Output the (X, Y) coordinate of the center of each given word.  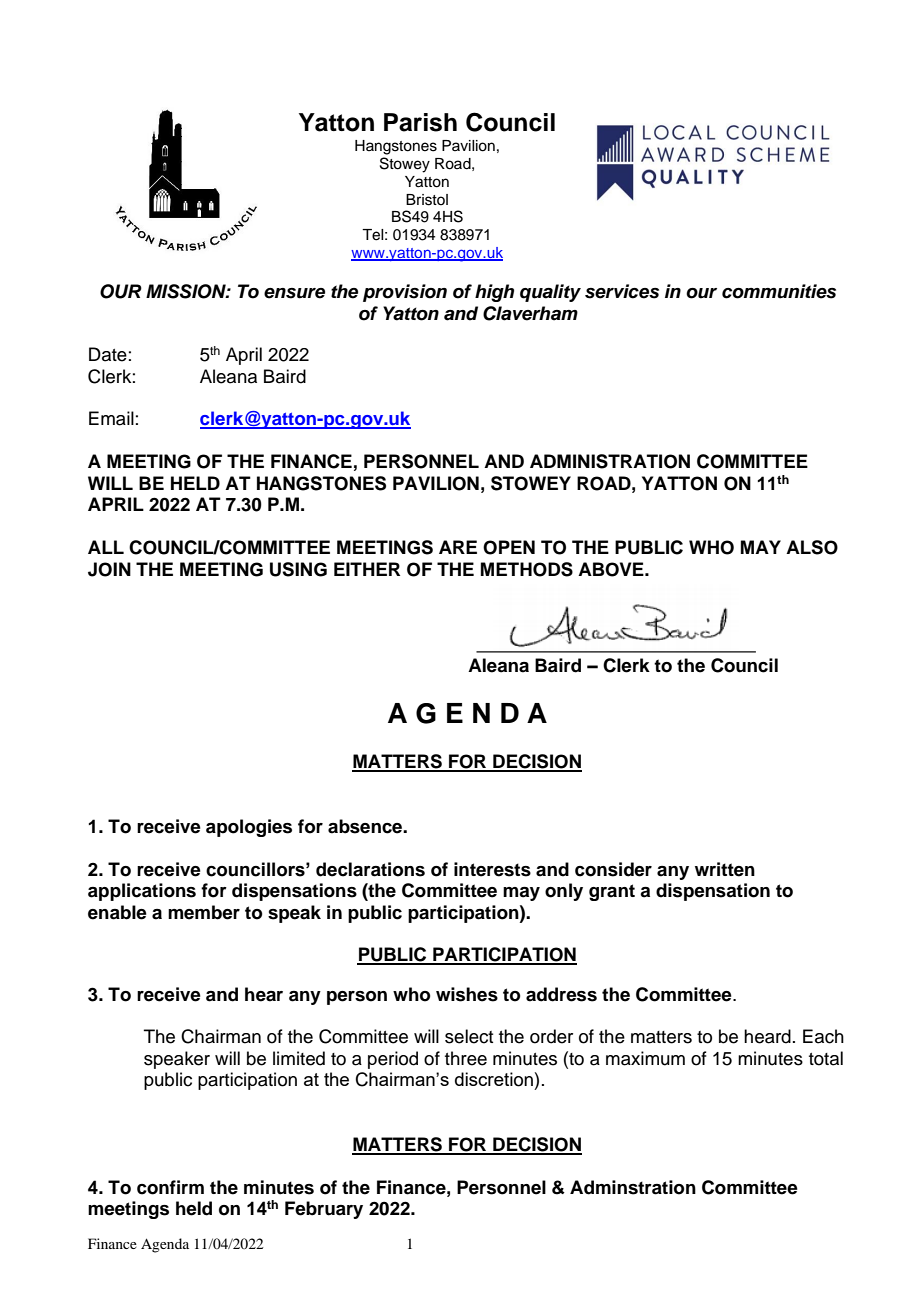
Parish (420, 122)
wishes (467, 994)
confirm (170, 1187)
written (725, 869)
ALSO (812, 547)
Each (823, 1036)
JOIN (109, 569)
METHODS (527, 569)
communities (779, 291)
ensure (294, 293)
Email (111, 418)
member (204, 912)
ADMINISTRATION (610, 461)
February (324, 1210)
